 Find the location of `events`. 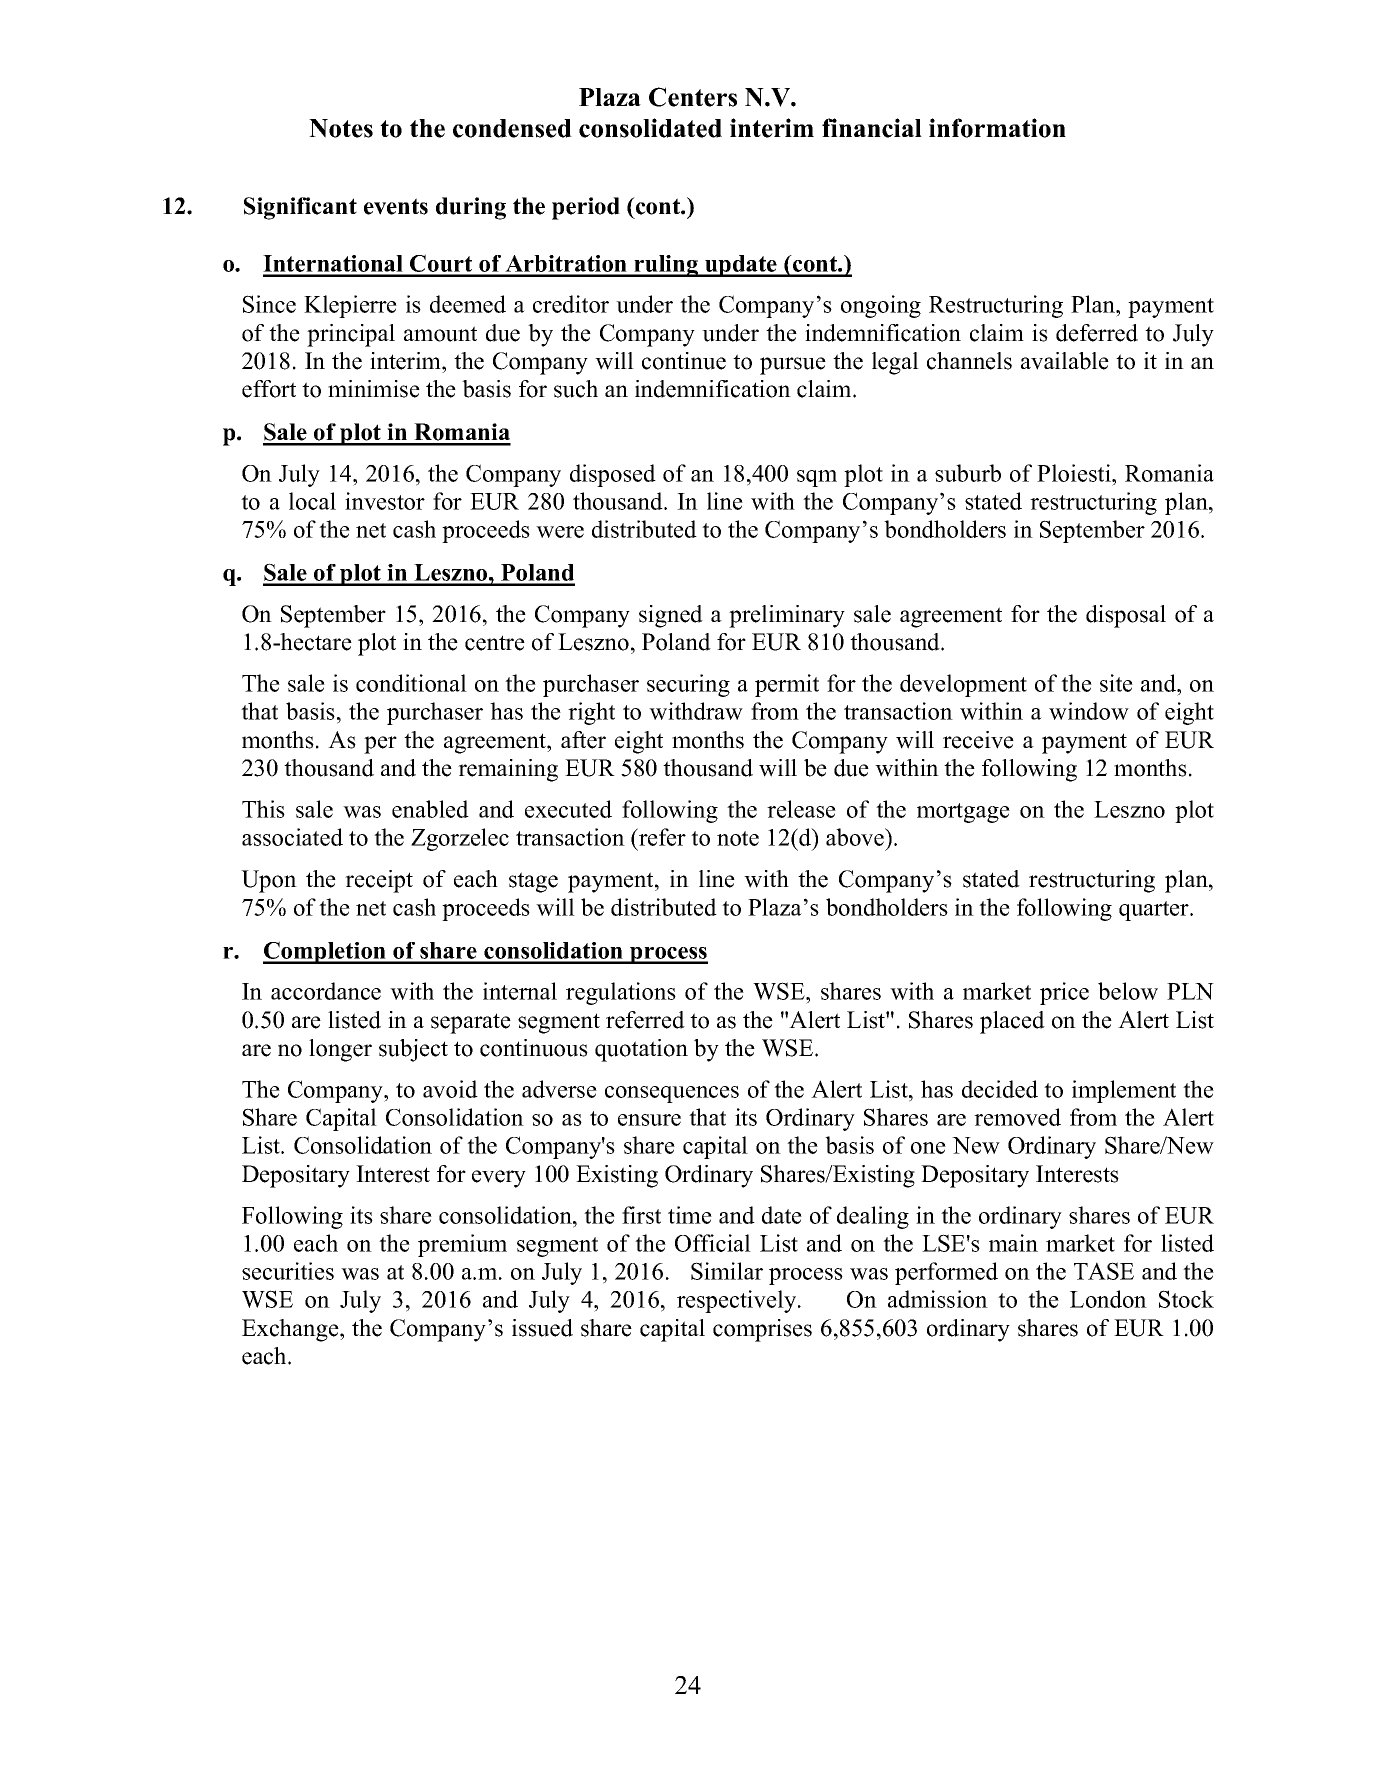

events is located at coordinates (396, 206).
